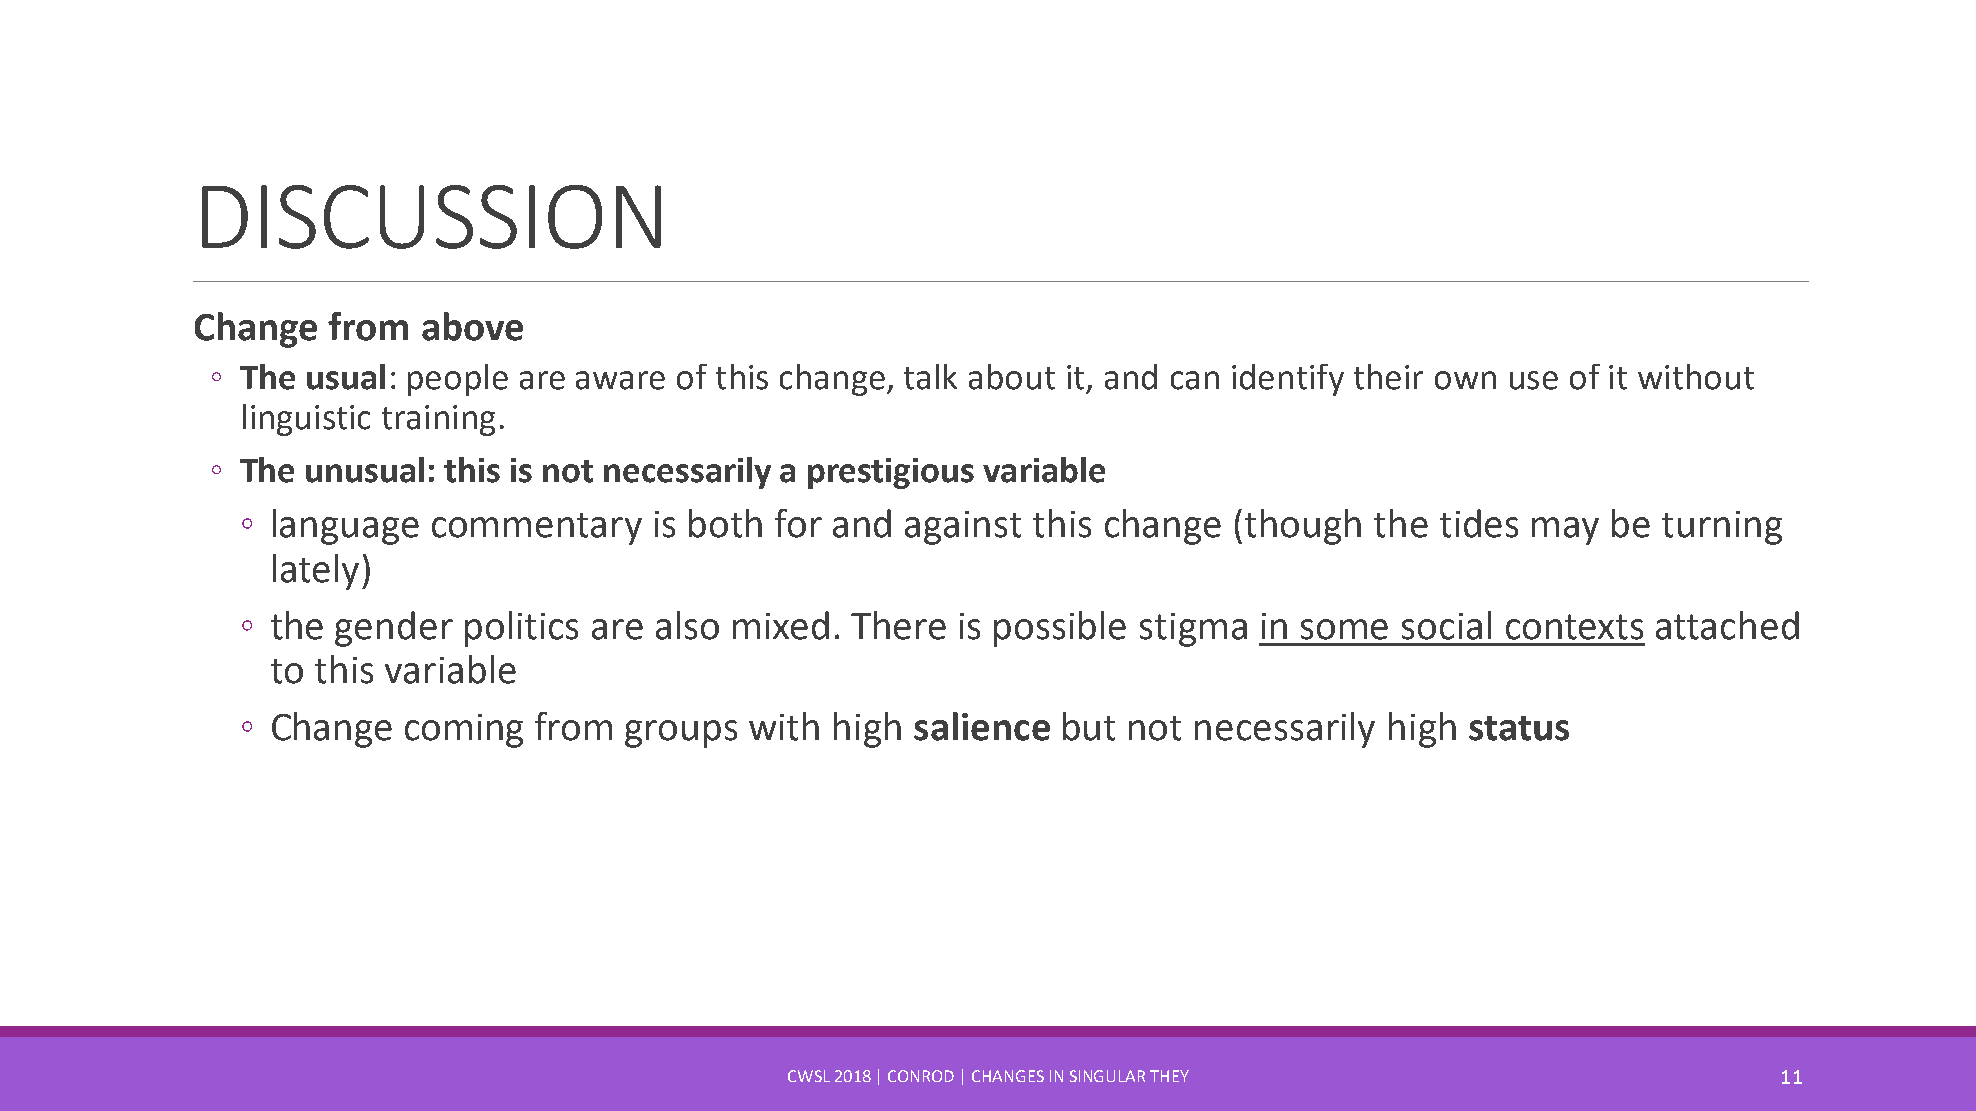 The image size is (1976, 1111). I want to click on politics, so click(521, 629).
